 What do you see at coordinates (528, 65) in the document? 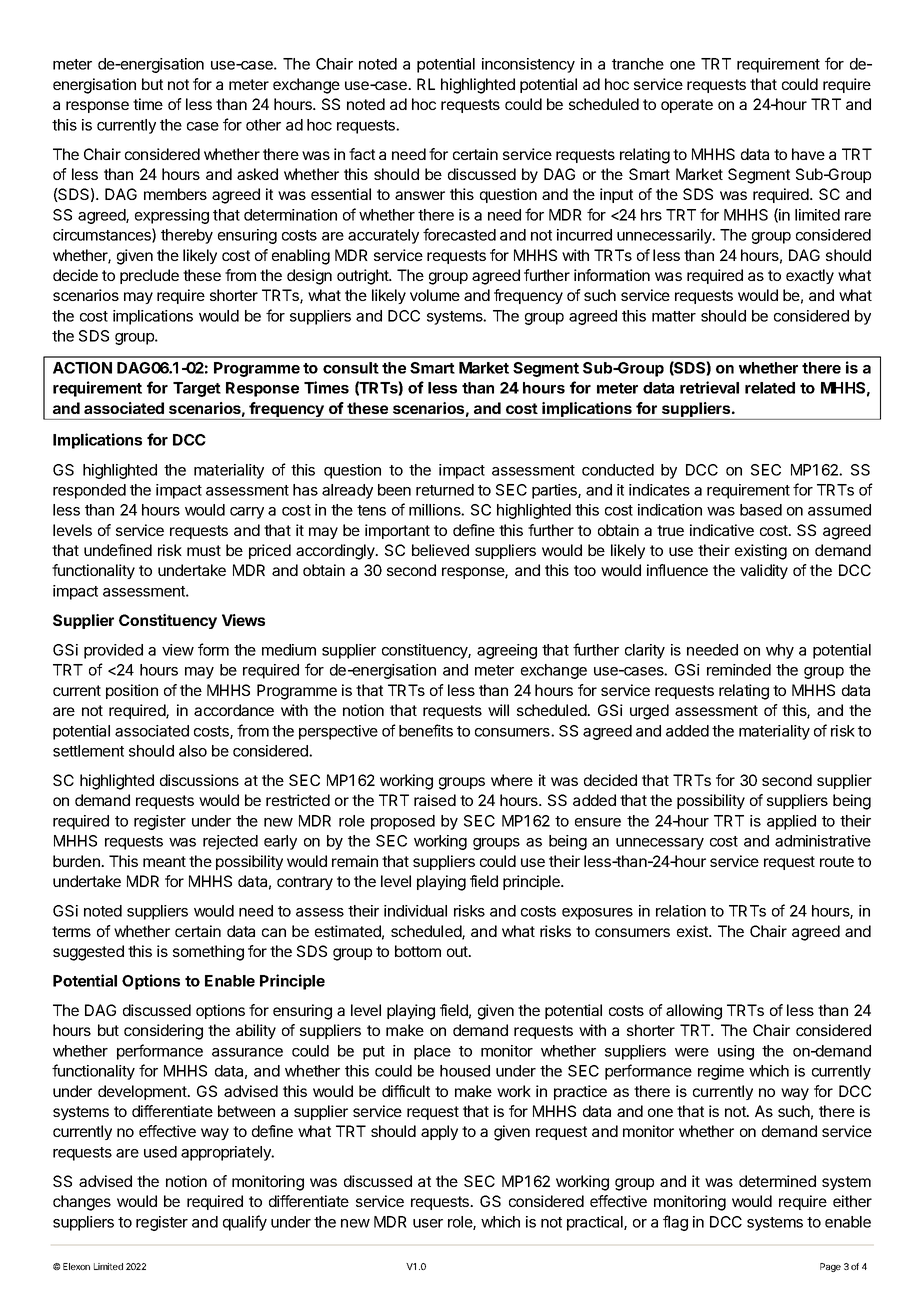
I see `inconsistency` at bounding box center [528, 65].
